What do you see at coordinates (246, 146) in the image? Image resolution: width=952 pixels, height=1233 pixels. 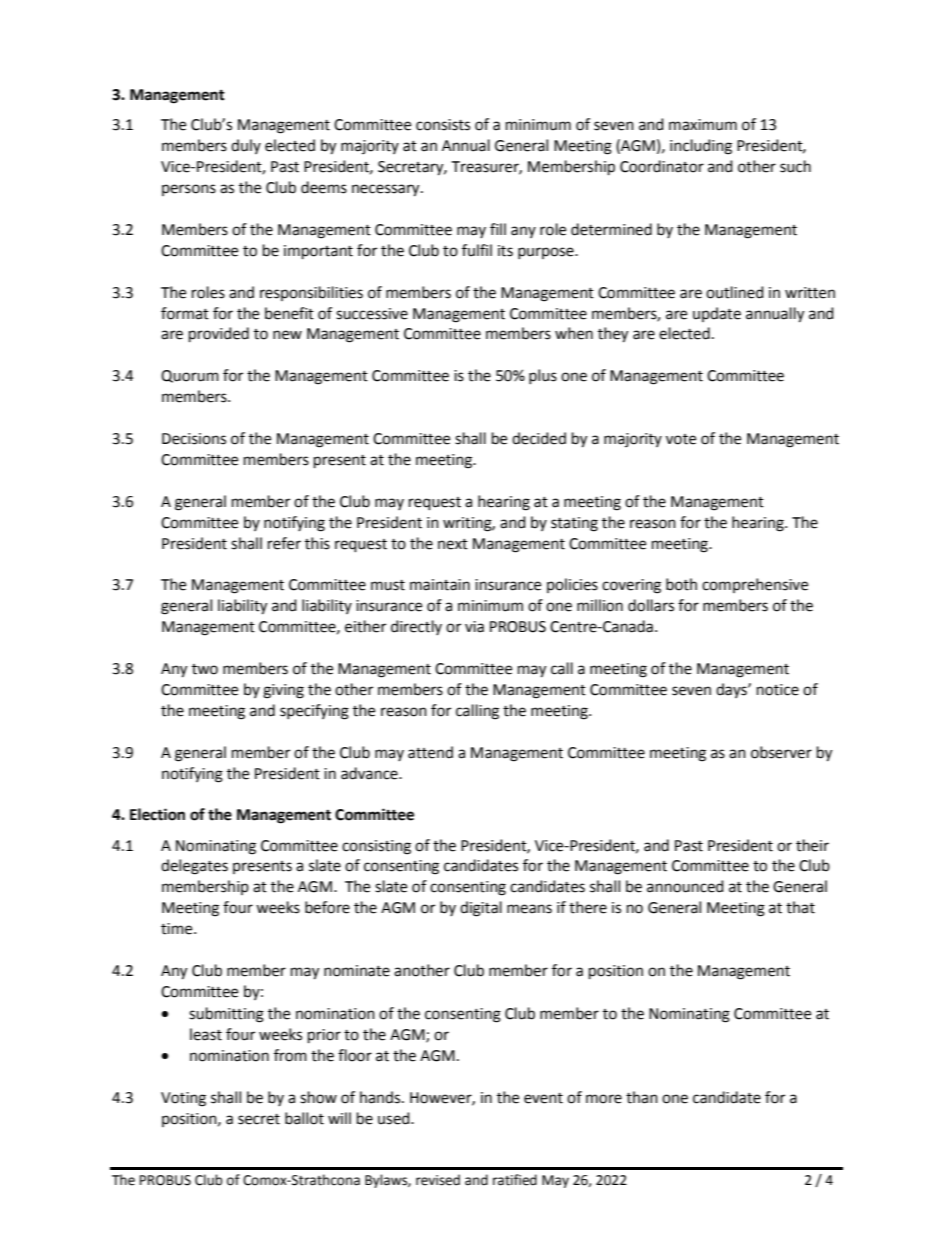 I see `duly` at bounding box center [246, 146].
